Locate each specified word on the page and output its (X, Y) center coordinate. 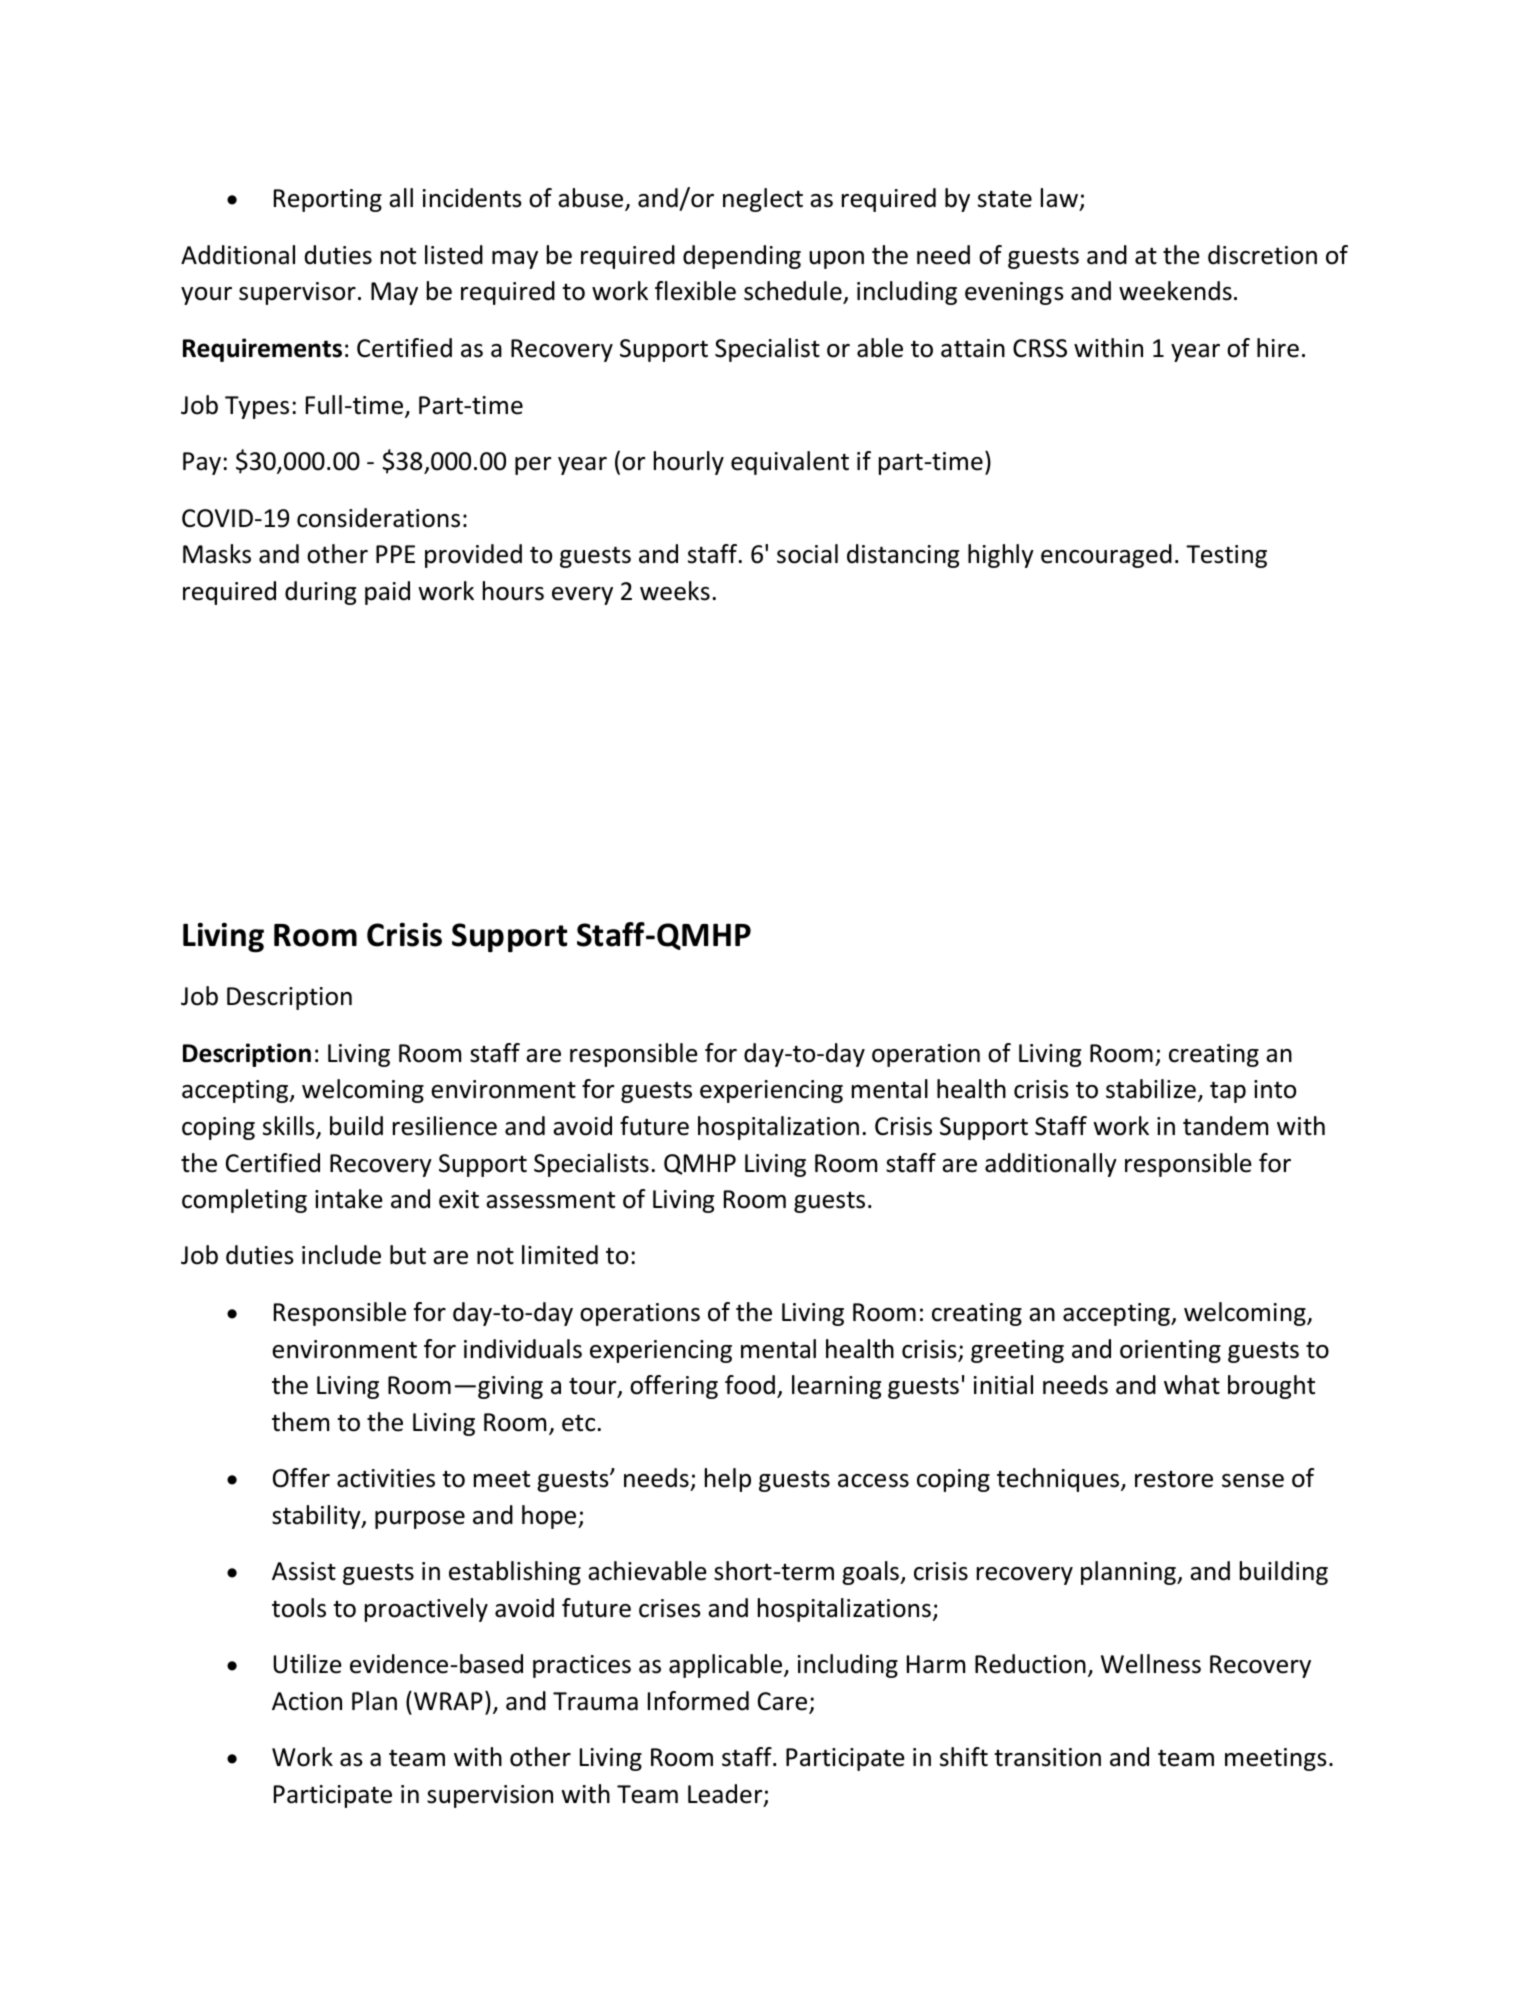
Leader (726, 1795)
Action (307, 1701)
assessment (550, 1200)
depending (742, 257)
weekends (1175, 291)
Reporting (328, 200)
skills (290, 1127)
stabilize (1151, 1089)
